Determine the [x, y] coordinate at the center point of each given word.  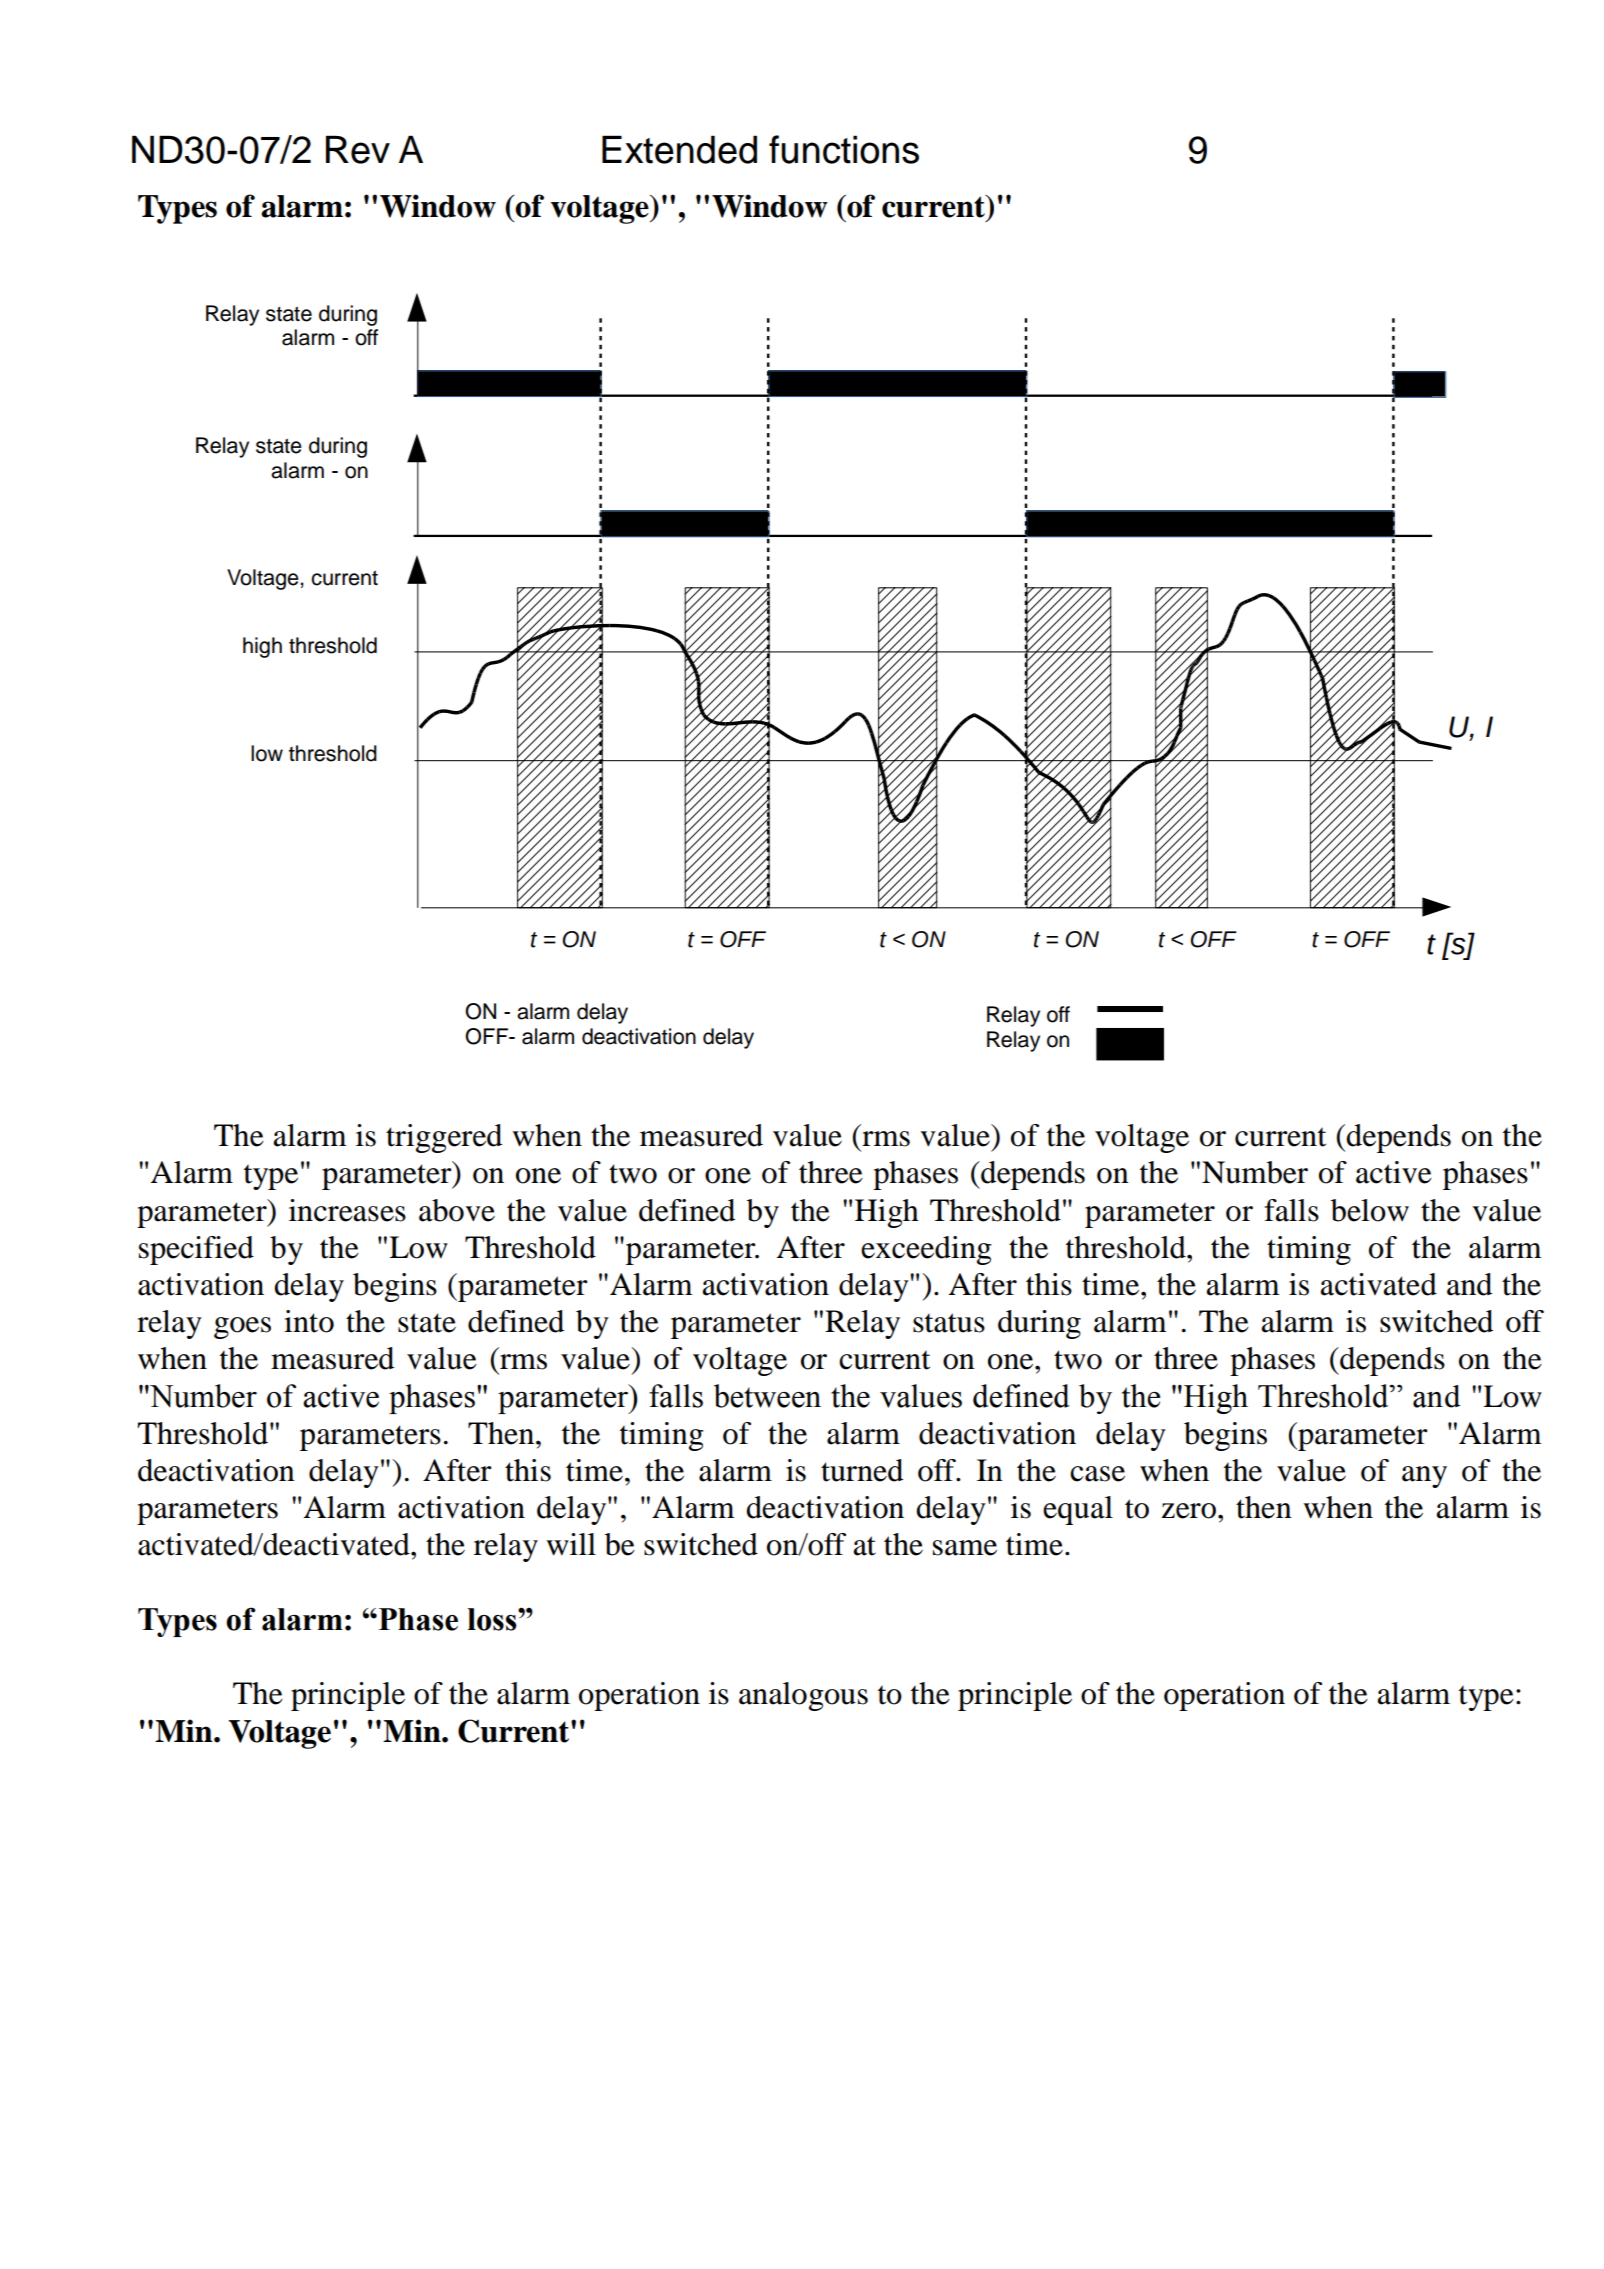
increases [347, 1210]
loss [493, 1619]
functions [844, 149]
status [949, 1323]
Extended [679, 149]
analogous [803, 1696]
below [1370, 1210]
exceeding [926, 1250]
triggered [444, 1138]
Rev [358, 149]
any [1424, 1477]
